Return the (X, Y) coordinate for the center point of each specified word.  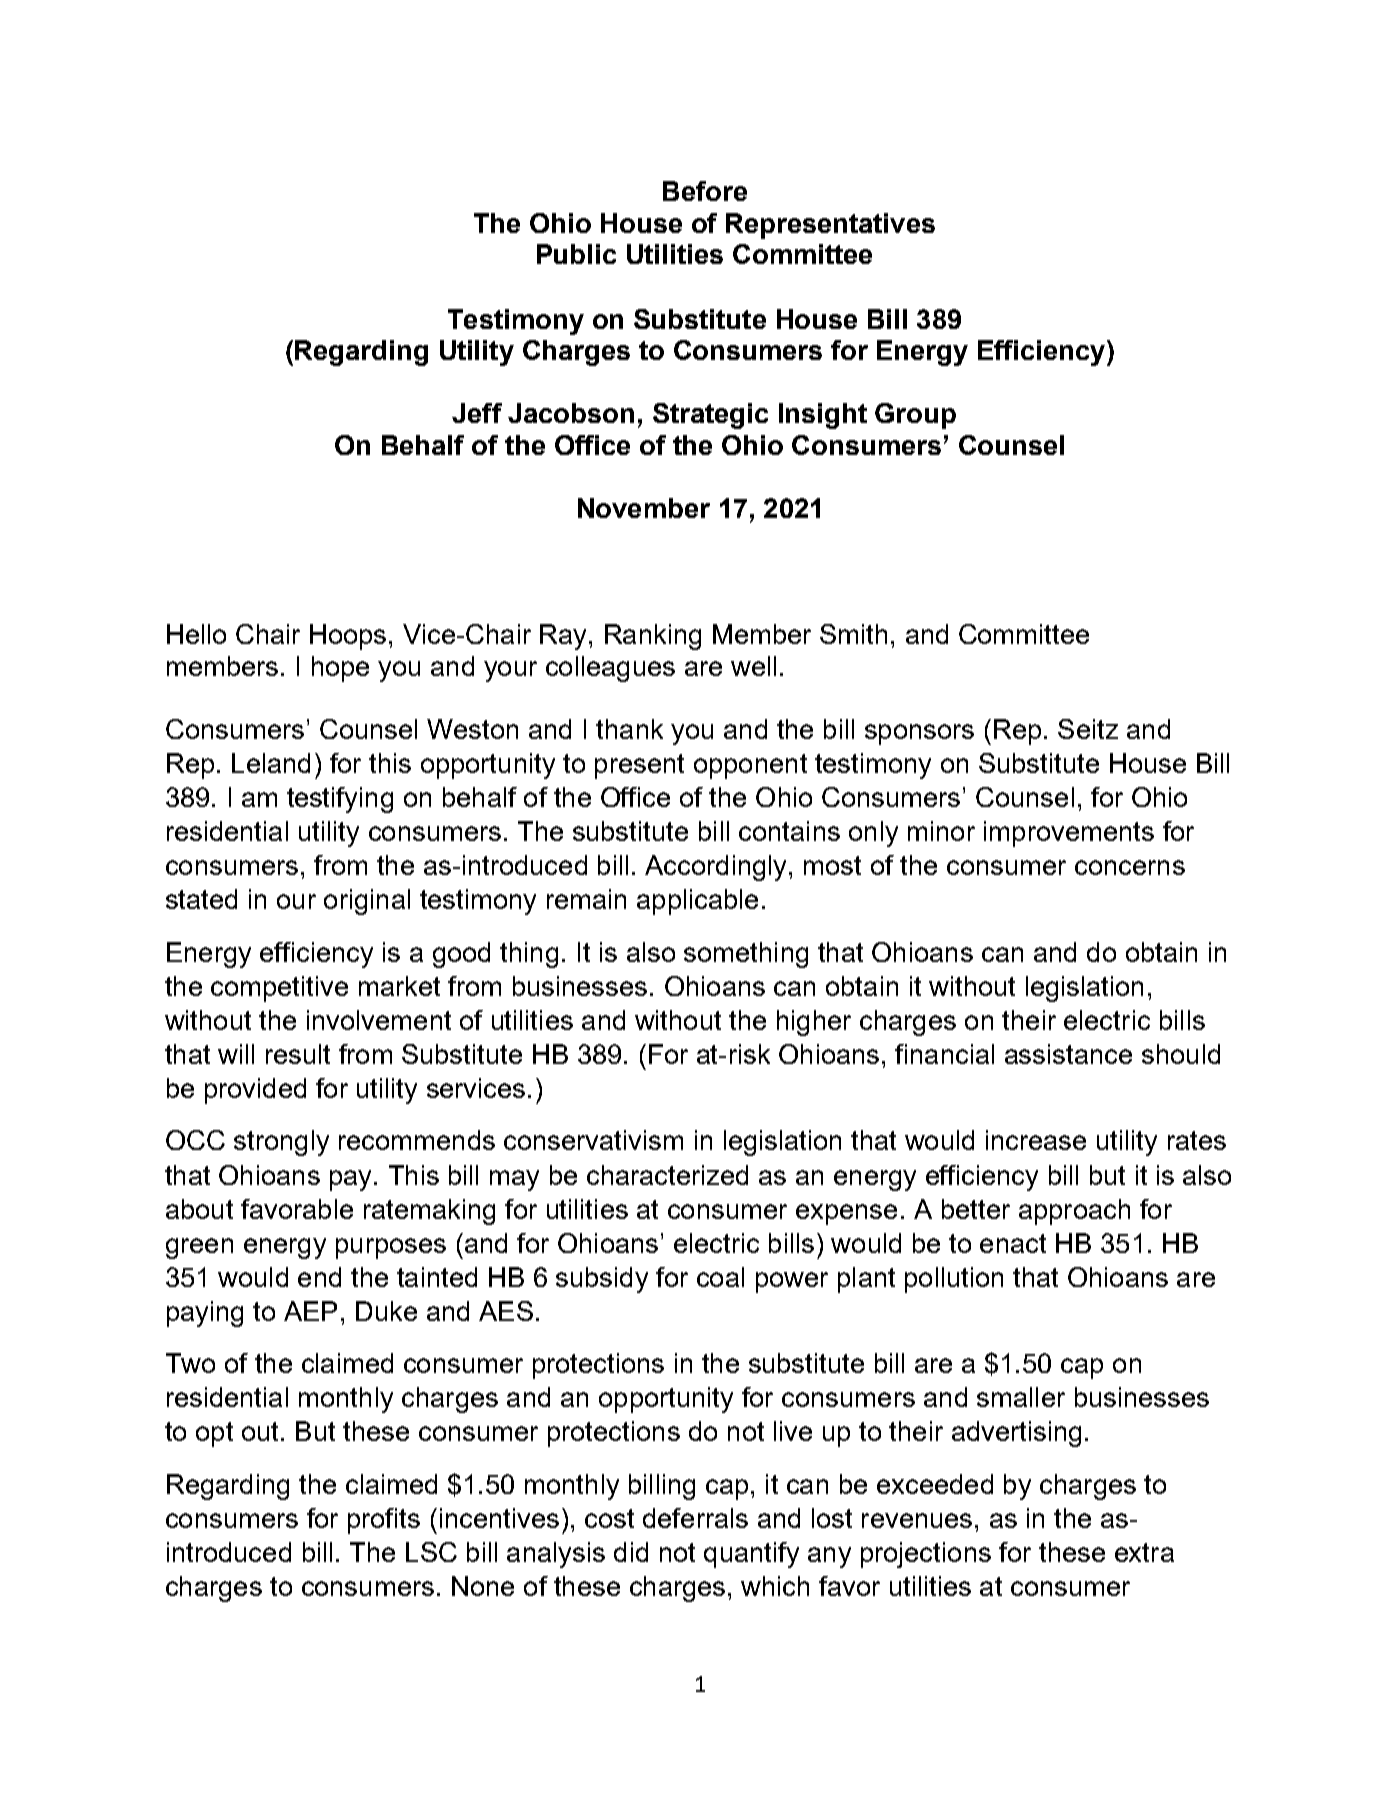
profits (384, 1521)
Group (915, 416)
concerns (1130, 867)
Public (576, 254)
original (367, 902)
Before (705, 191)
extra (1144, 1552)
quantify (751, 1555)
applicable (697, 902)
